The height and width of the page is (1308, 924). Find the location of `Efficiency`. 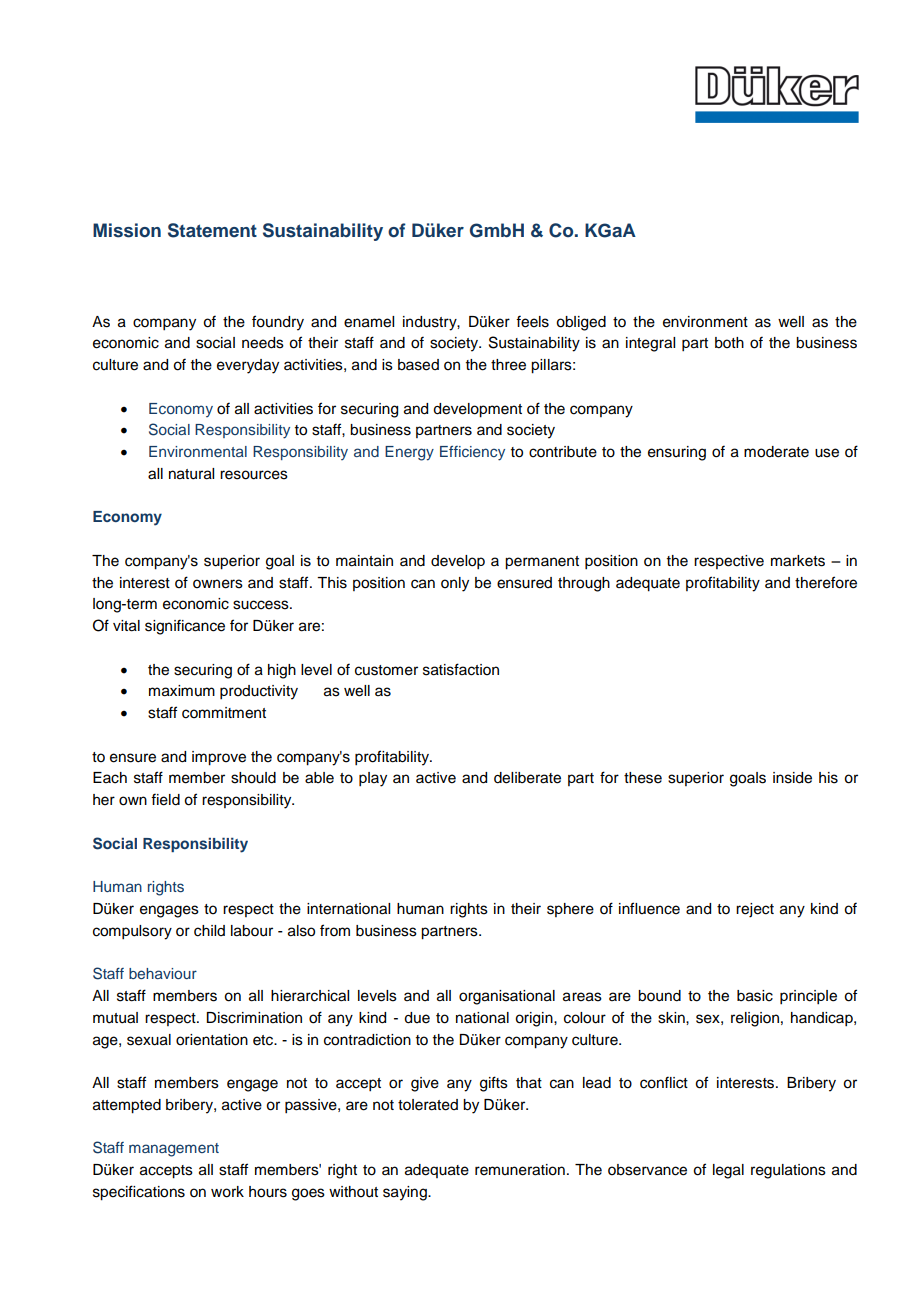

Efficiency is located at coordinates (472, 453).
